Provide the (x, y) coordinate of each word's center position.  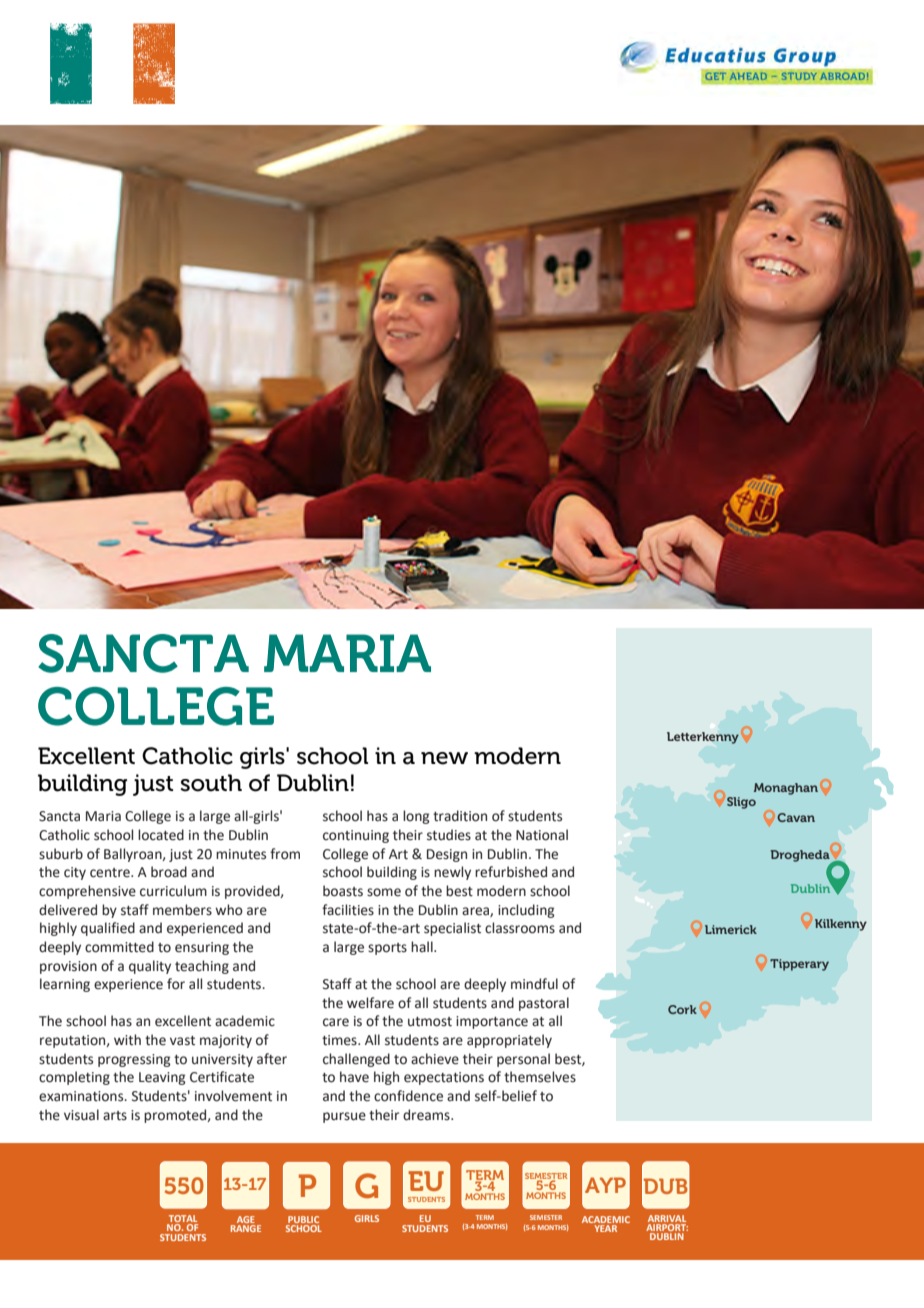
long (416, 817)
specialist (452, 929)
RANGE (246, 1228)
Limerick (731, 929)
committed (119, 947)
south (211, 783)
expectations (444, 1078)
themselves (540, 1077)
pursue (344, 1117)
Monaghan (786, 789)
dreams (427, 1115)
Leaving (162, 1078)
